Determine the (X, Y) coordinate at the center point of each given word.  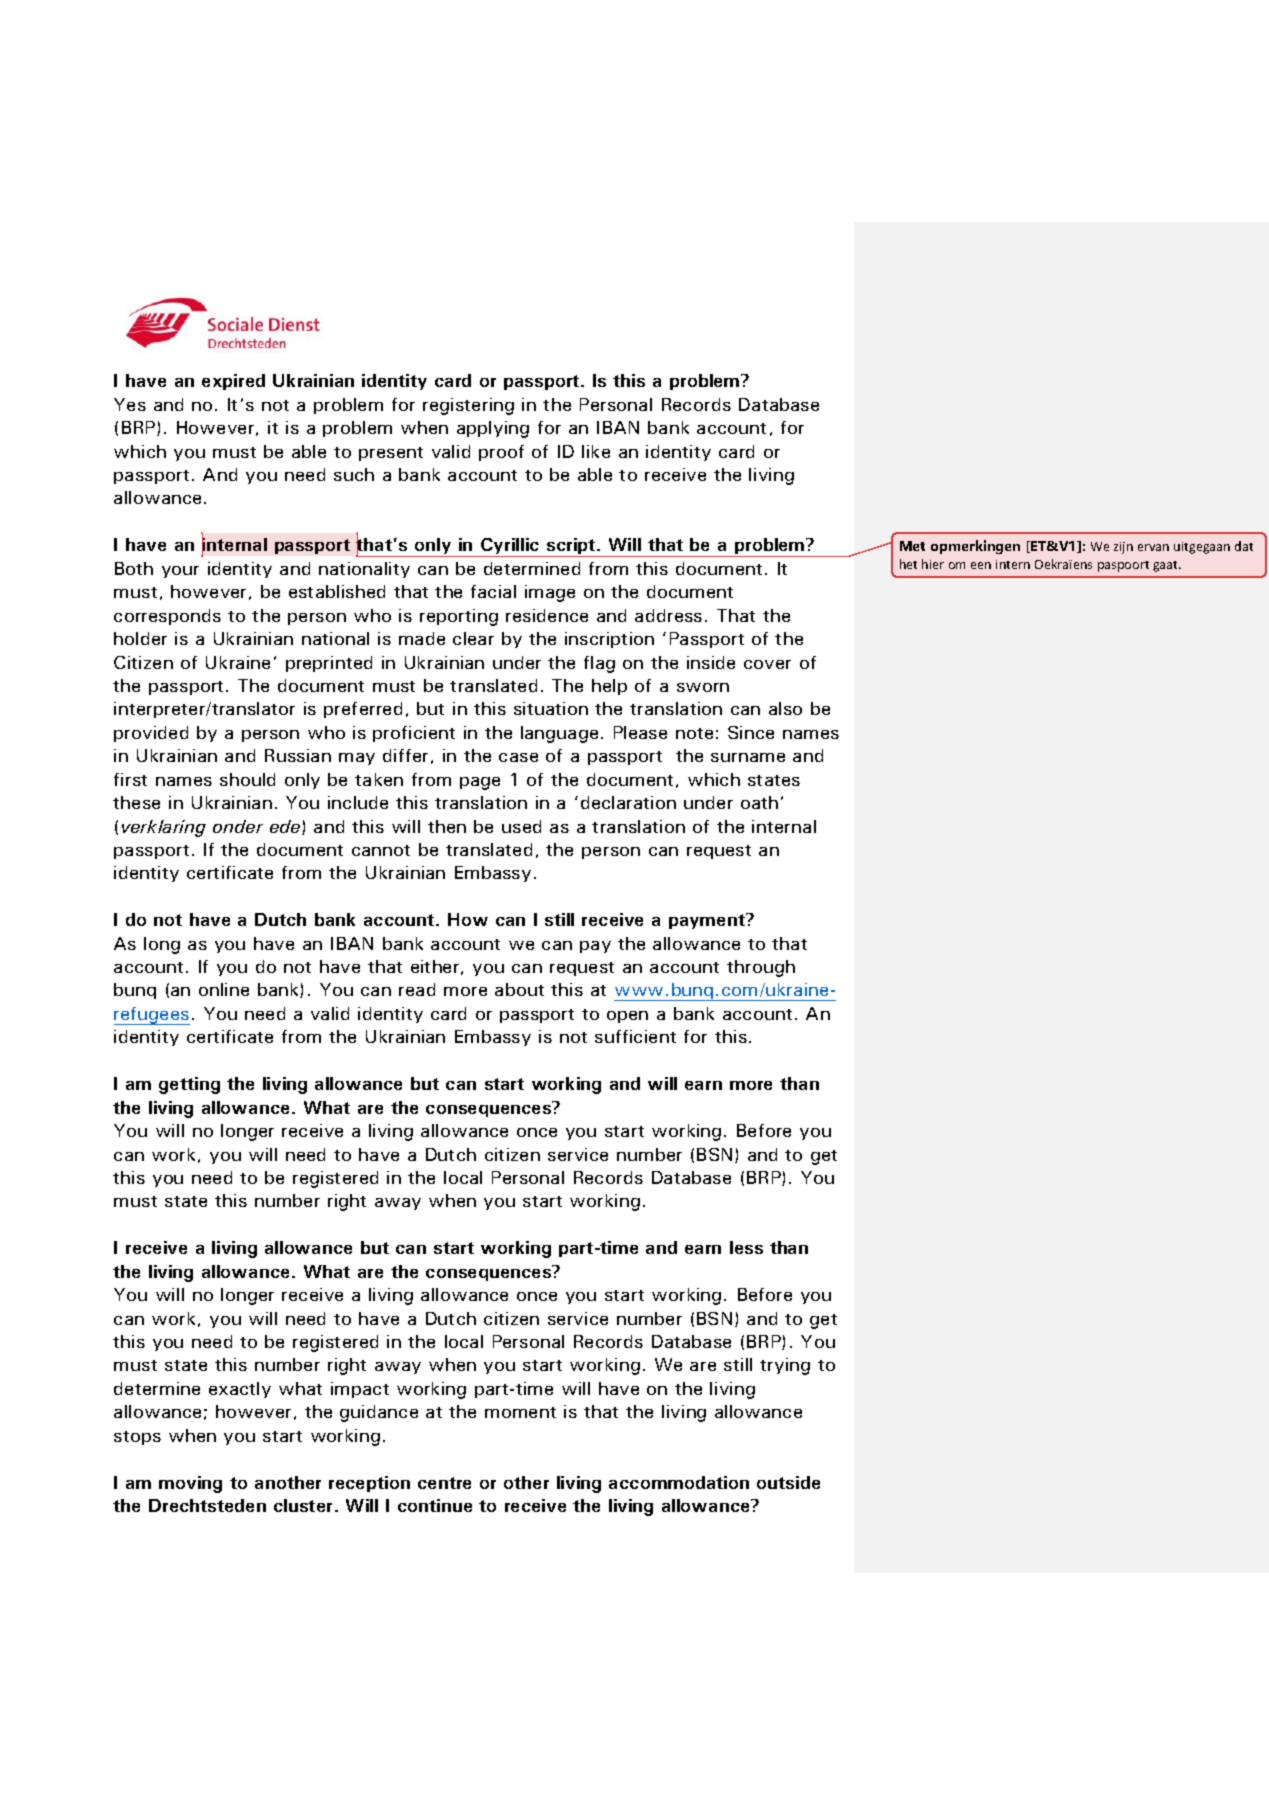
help (609, 687)
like (596, 451)
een (981, 565)
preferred (363, 710)
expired (233, 382)
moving (190, 1484)
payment (708, 921)
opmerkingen (975, 547)
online (224, 989)
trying (785, 1366)
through (761, 968)
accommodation (679, 1482)
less (746, 1247)
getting (189, 1085)
